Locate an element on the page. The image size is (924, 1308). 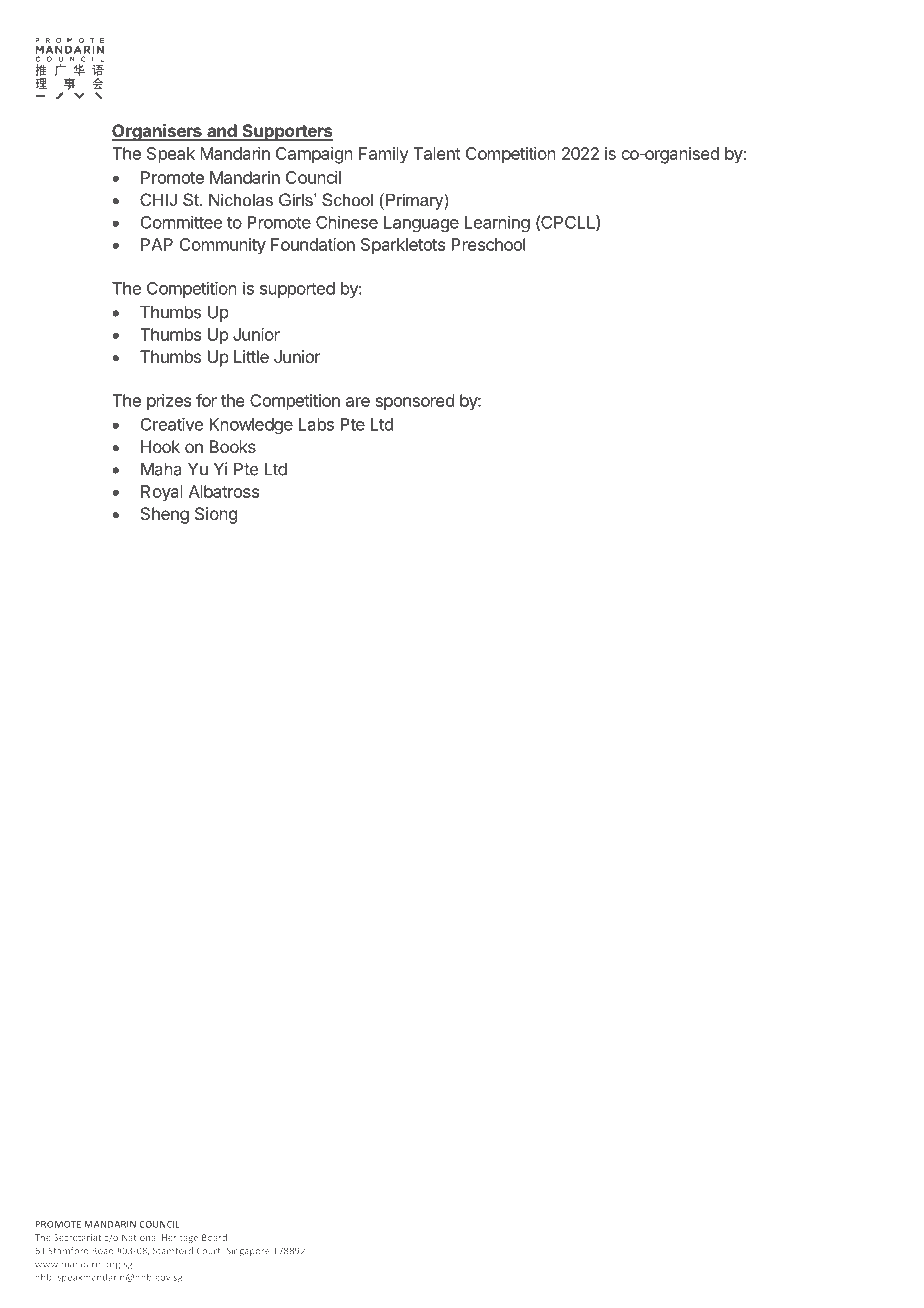
Heritage is located at coordinates (180, 1238).
